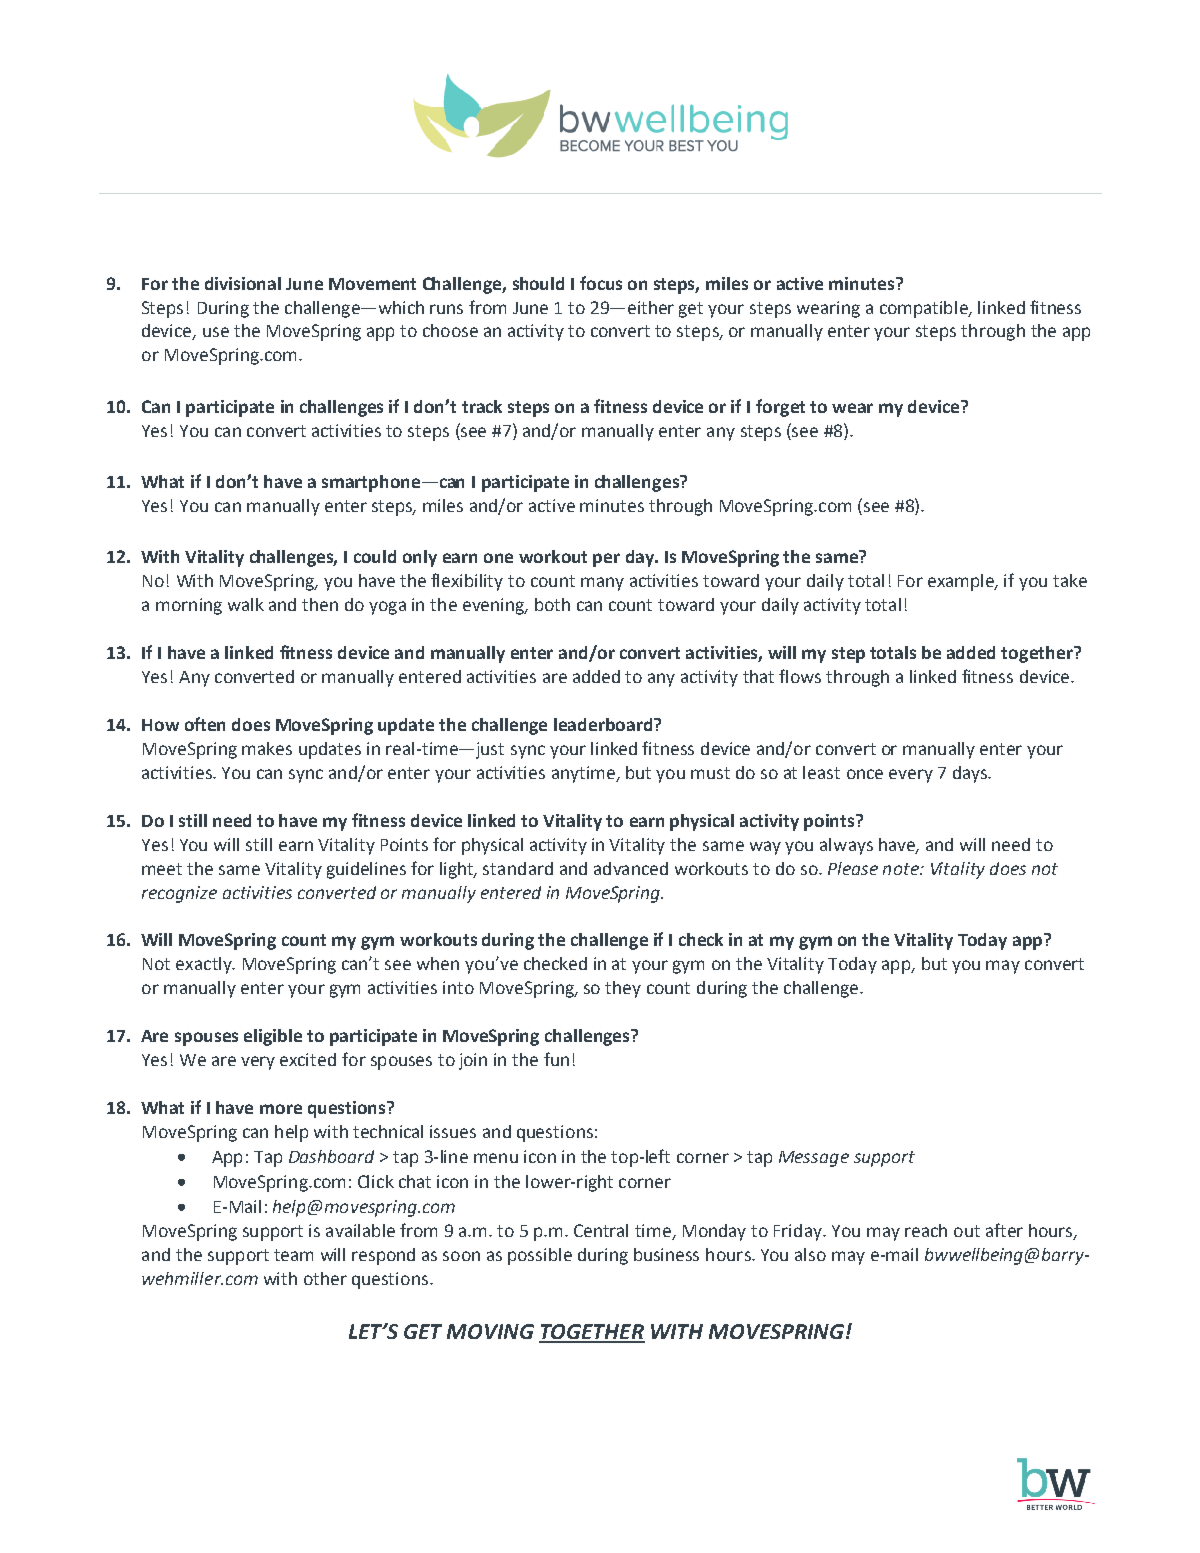 This screenshot has height=1553, width=1200. I want to click on days, so click(971, 774).
